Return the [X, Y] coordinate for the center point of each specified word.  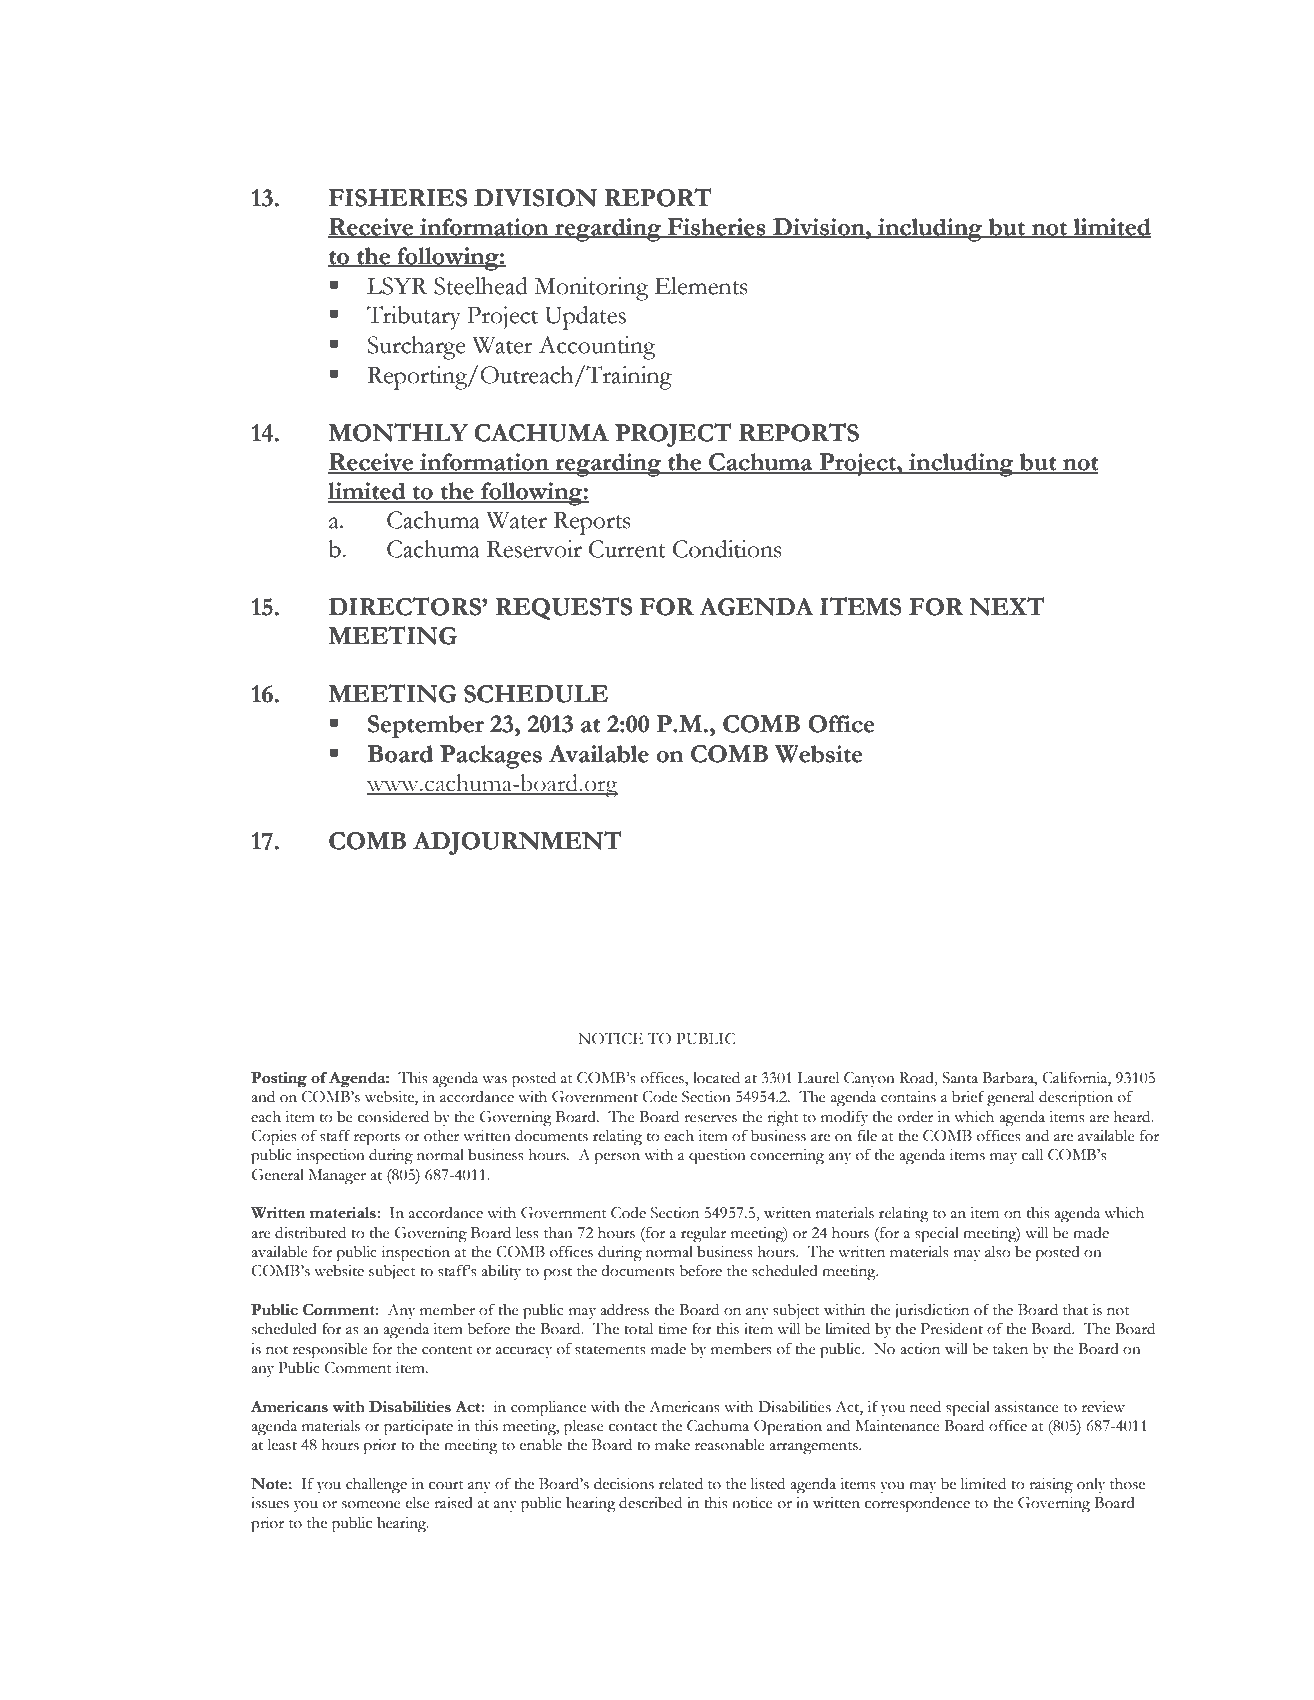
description [1076, 1099]
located [716, 1078]
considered [393, 1117]
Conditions [727, 549]
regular [703, 1235]
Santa [960, 1078]
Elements [701, 286]
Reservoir [534, 549]
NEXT [1006, 606]
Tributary [414, 318]
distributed [310, 1233]
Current [627, 549]
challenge [376, 1486]
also [998, 1252]
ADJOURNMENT [517, 843]
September [426, 726]
